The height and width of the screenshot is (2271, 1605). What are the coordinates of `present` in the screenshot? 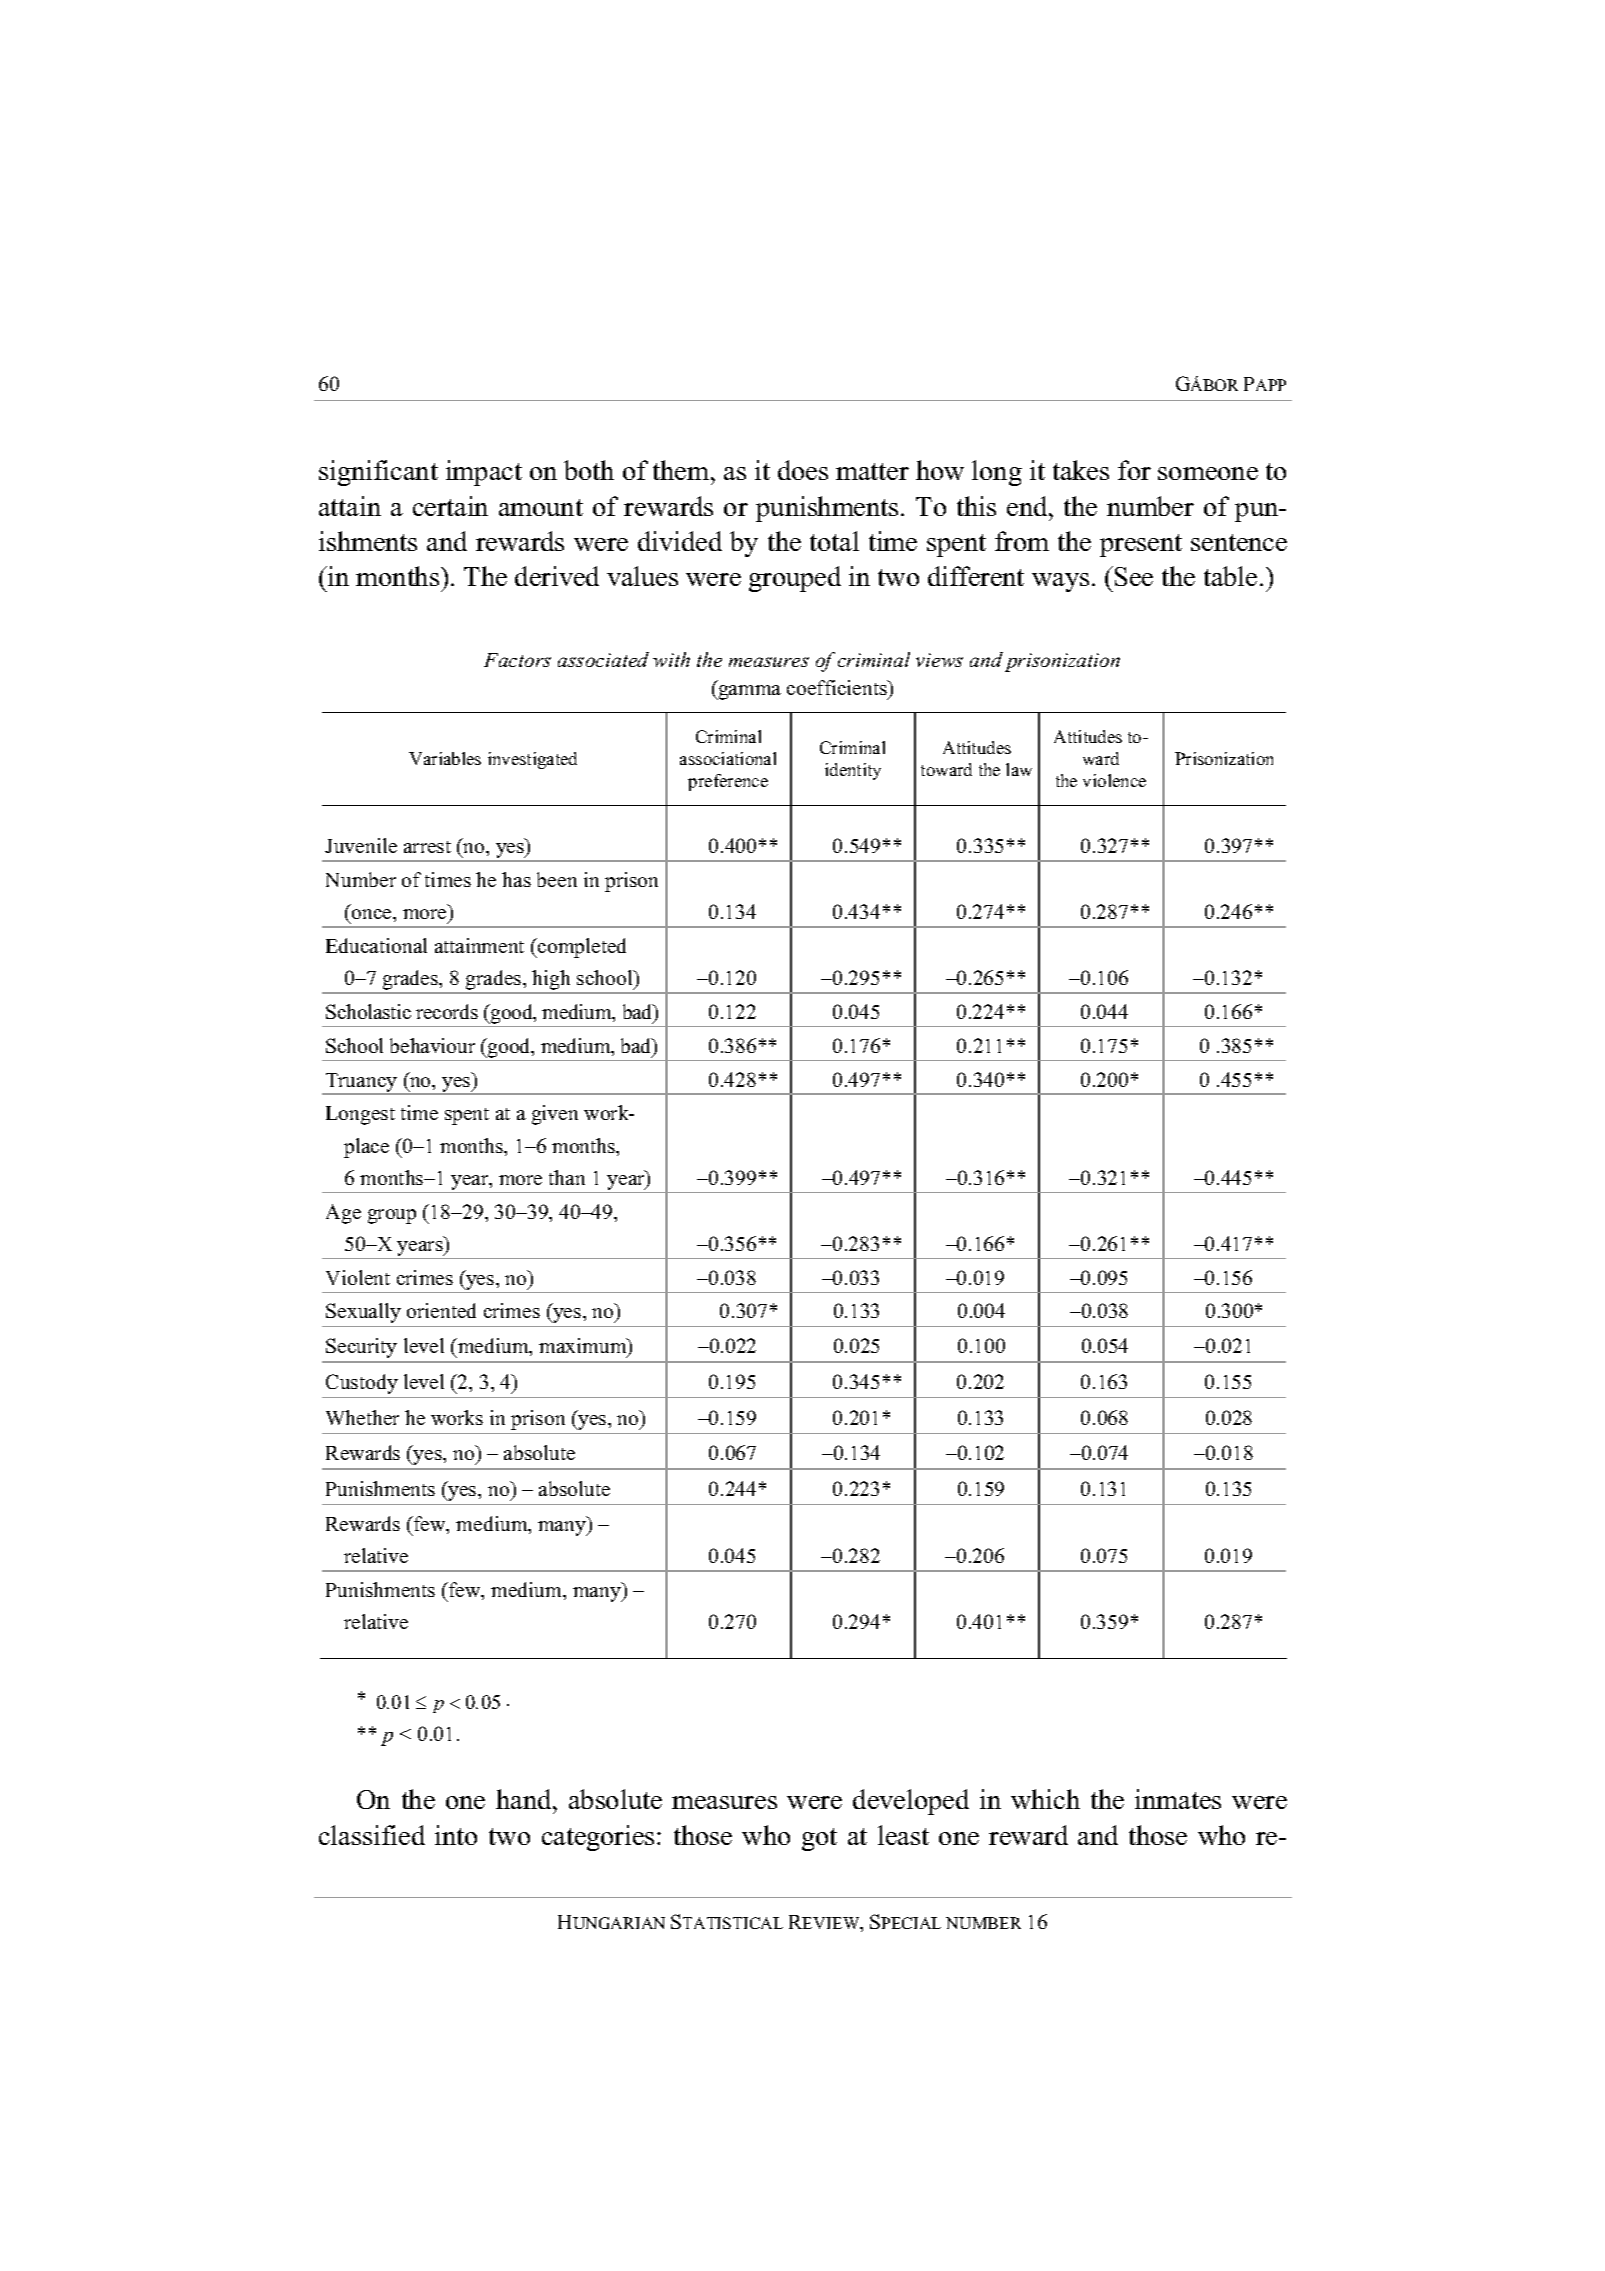 It's located at (1141, 545).
